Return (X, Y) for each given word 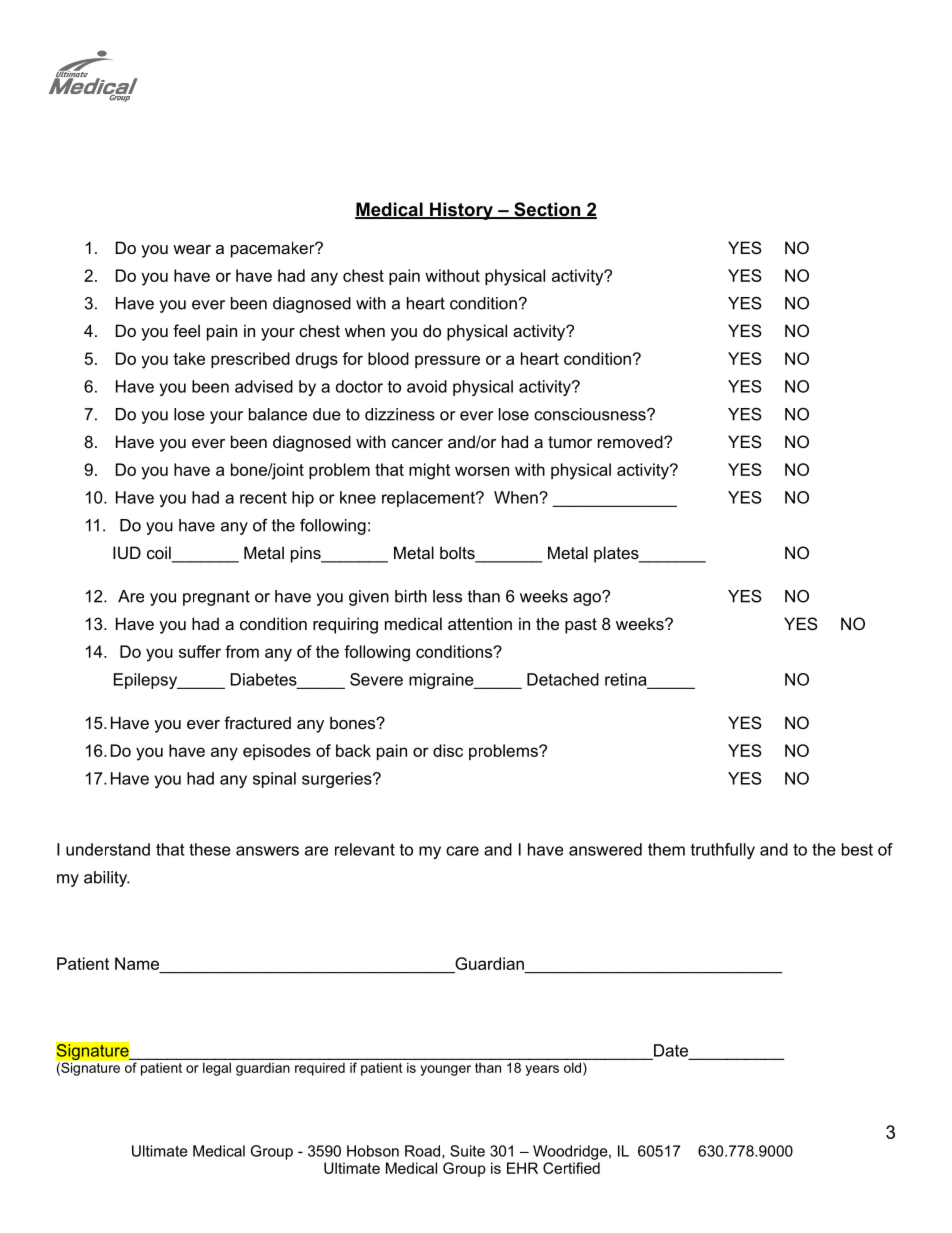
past (581, 626)
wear (192, 249)
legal (217, 1069)
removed (631, 441)
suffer (200, 651)
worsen (482, 471)
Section (547, 210)
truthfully (723, 851)
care (462, 851)
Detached (563, 679)
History (461, 211)
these (210, 849)
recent (263, 497)
